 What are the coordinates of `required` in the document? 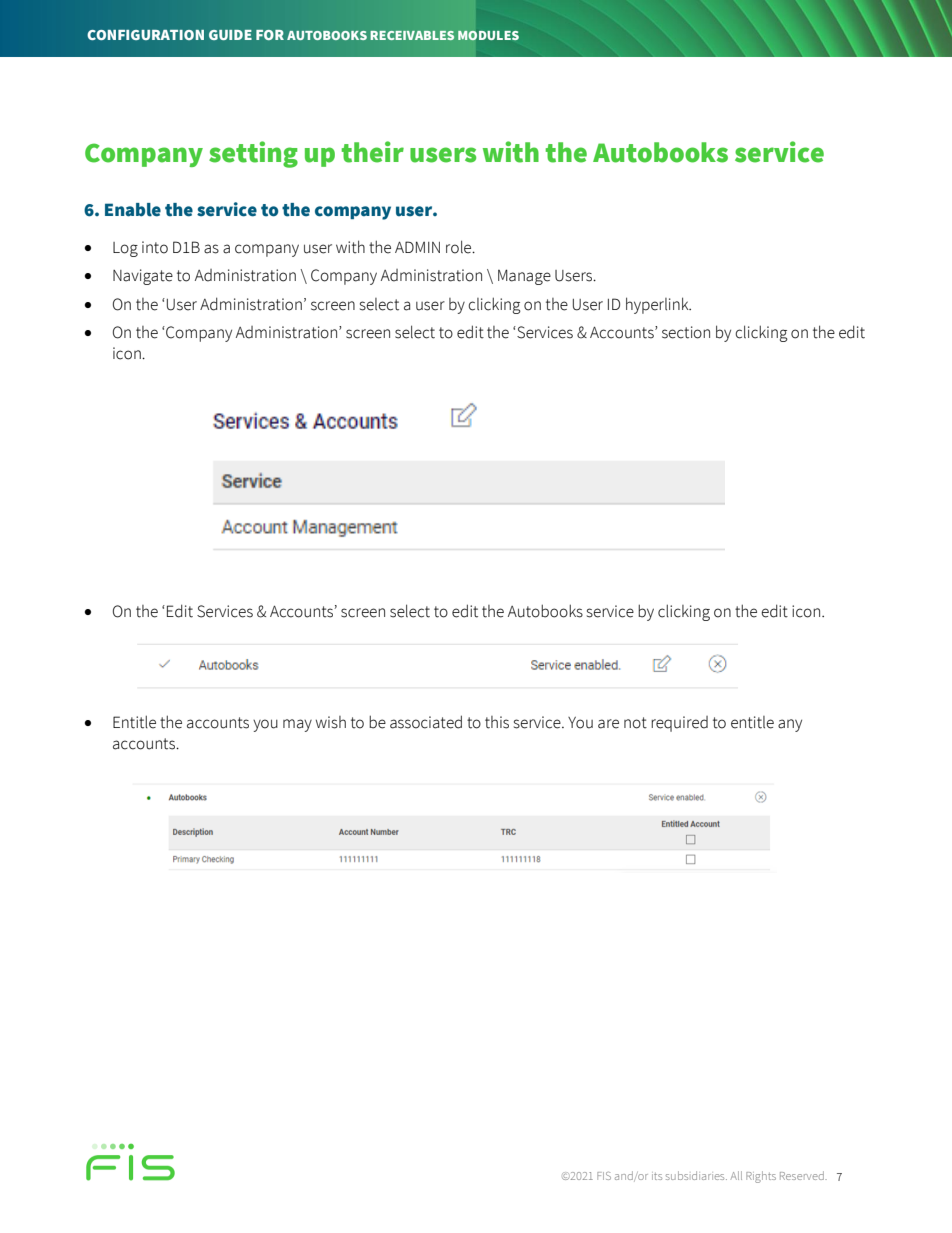 It's located at (679, 724).
